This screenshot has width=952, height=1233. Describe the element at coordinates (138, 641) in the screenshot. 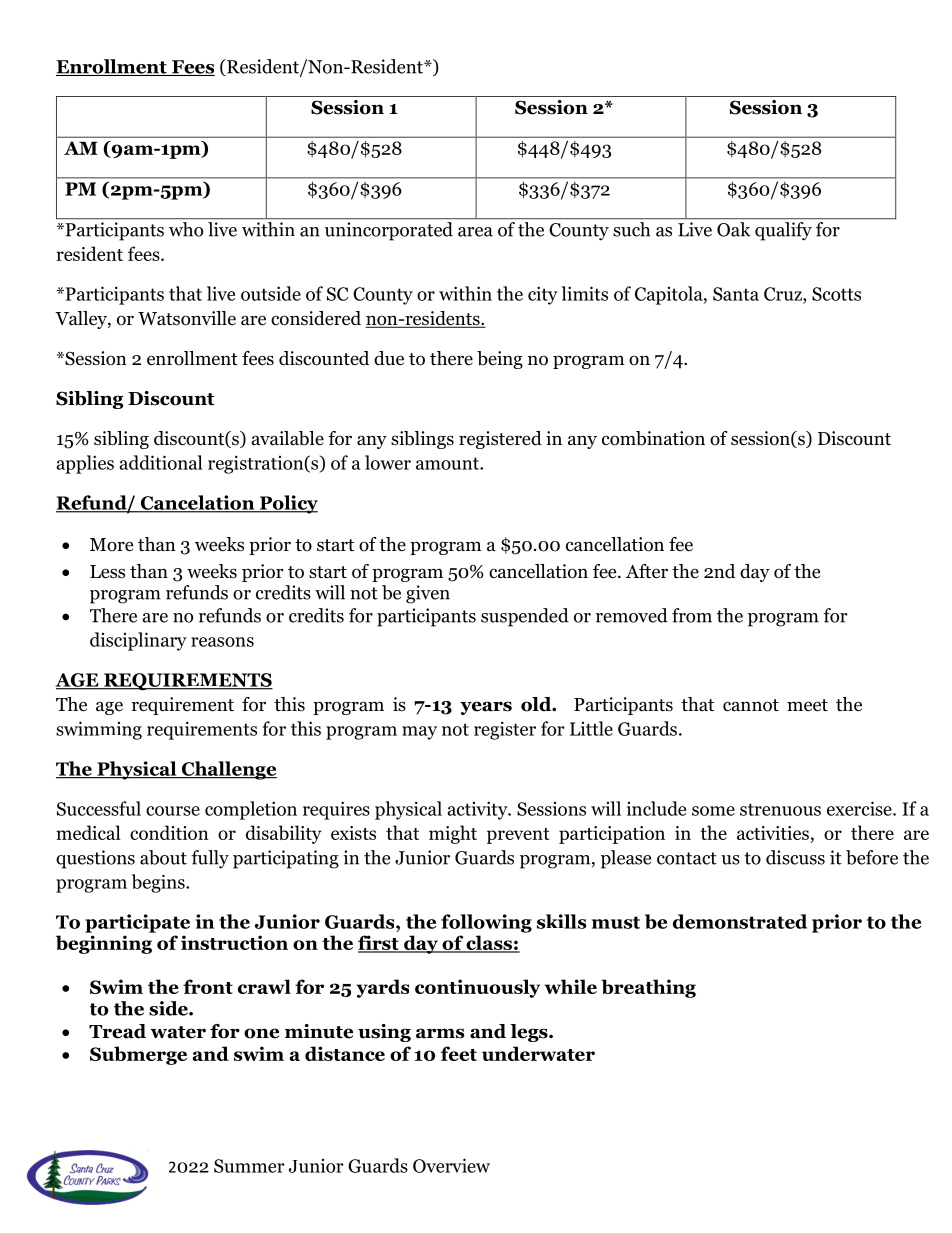

I see `disciplinary` at that location.
